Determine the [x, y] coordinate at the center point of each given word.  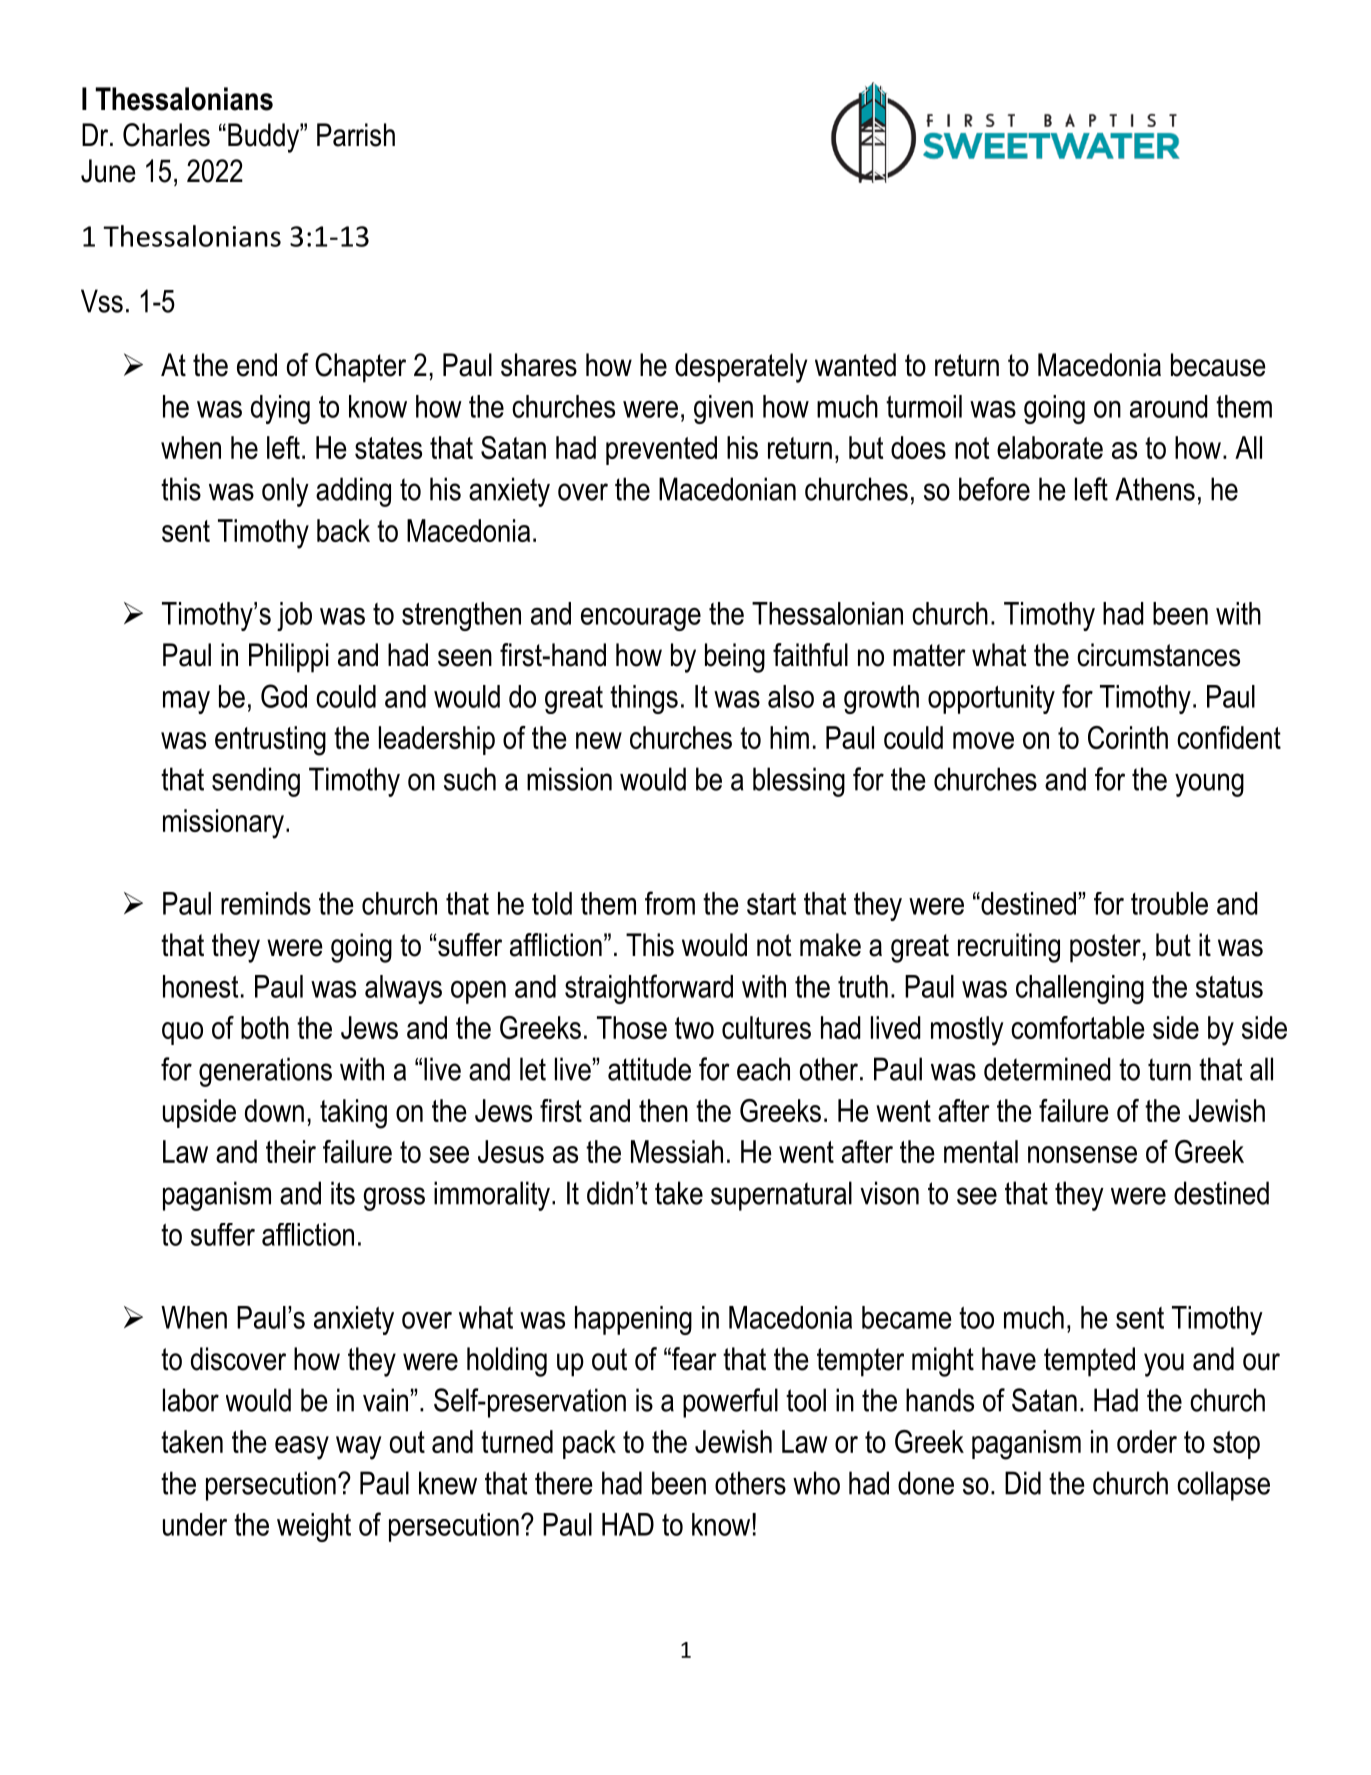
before [994, 489]
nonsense [1082, 1154]
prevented [661, 450]
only [285, 492]
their [291, 1151]
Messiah [677, 1151]
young [1209, 785]
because [1218, 365]
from [670, 903]
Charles [166, 135]
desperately [741, 368]
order [1147, 1441]
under [195, 1524]
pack [589, 1444]
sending [256, 782]
